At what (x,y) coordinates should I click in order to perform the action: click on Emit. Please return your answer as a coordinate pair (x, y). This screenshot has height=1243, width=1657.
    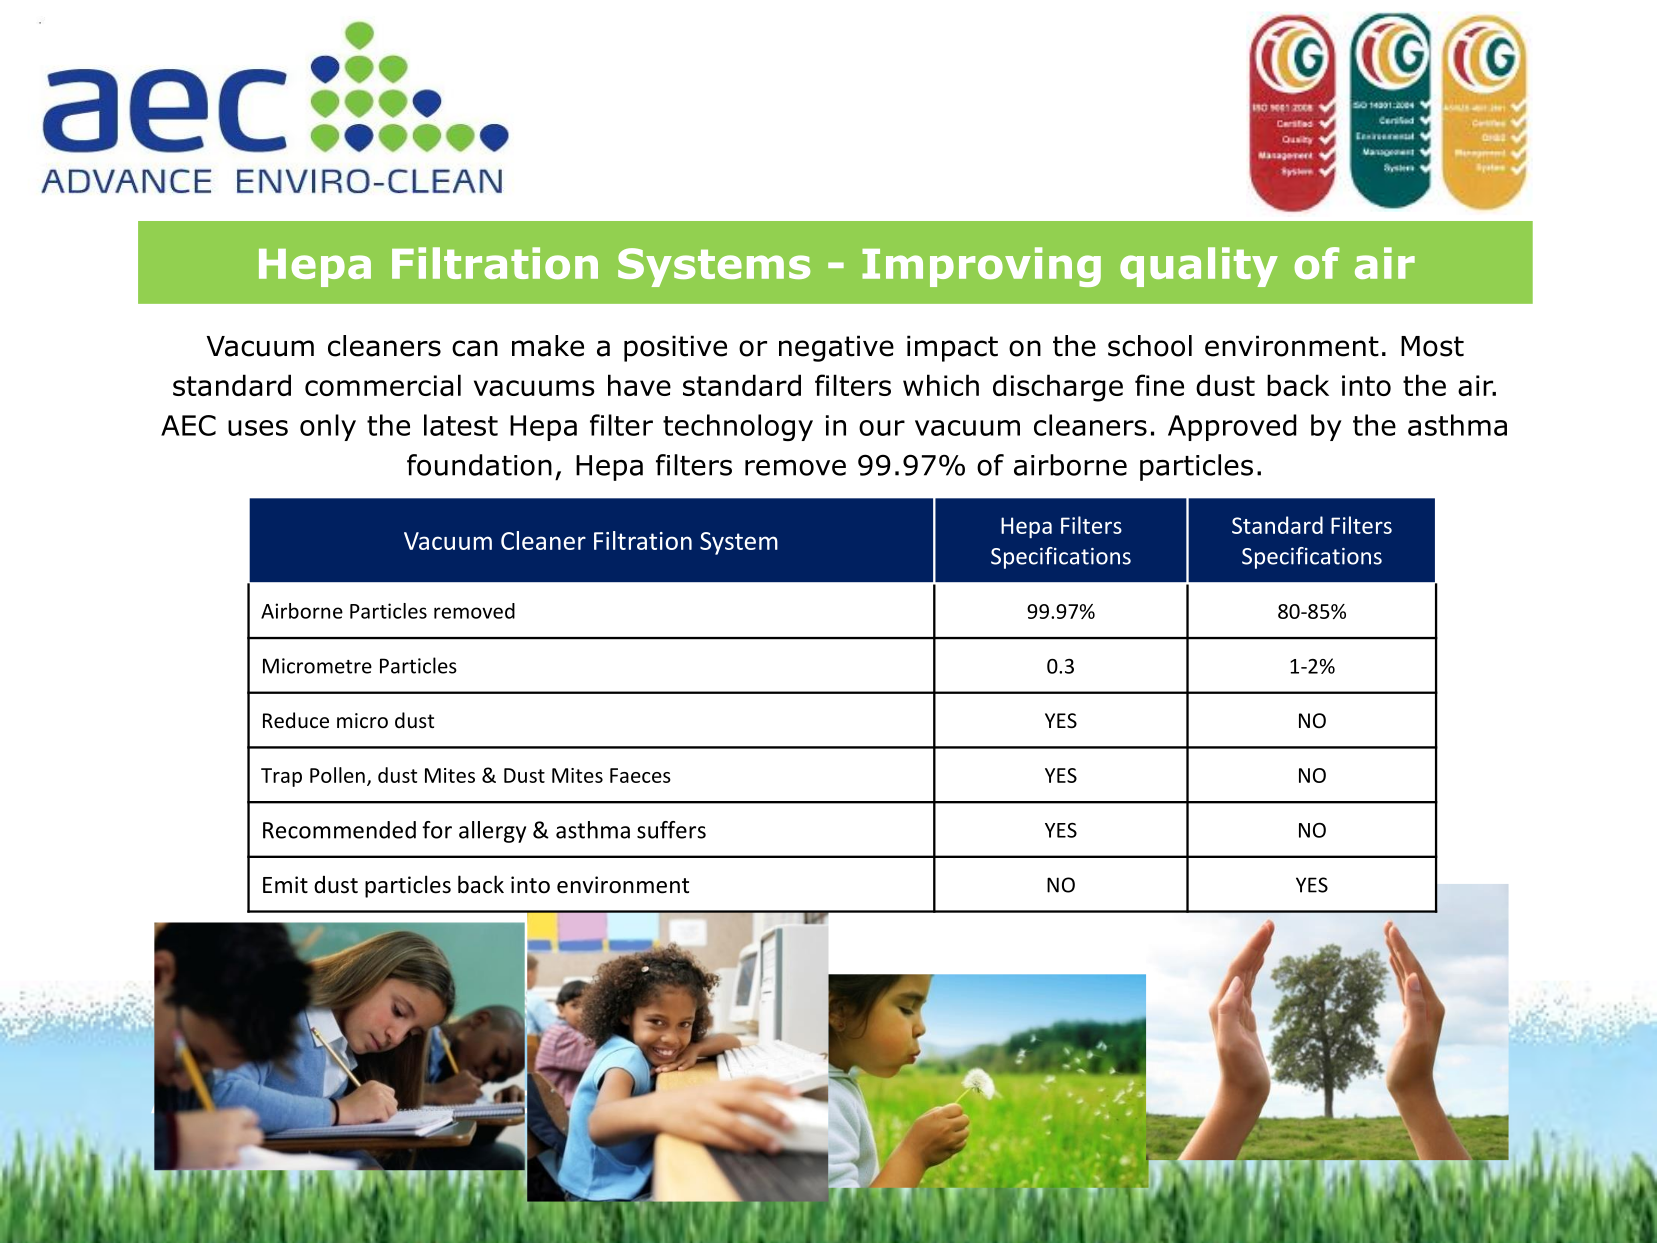
    Looking at the image, I should click on (285, 884).
